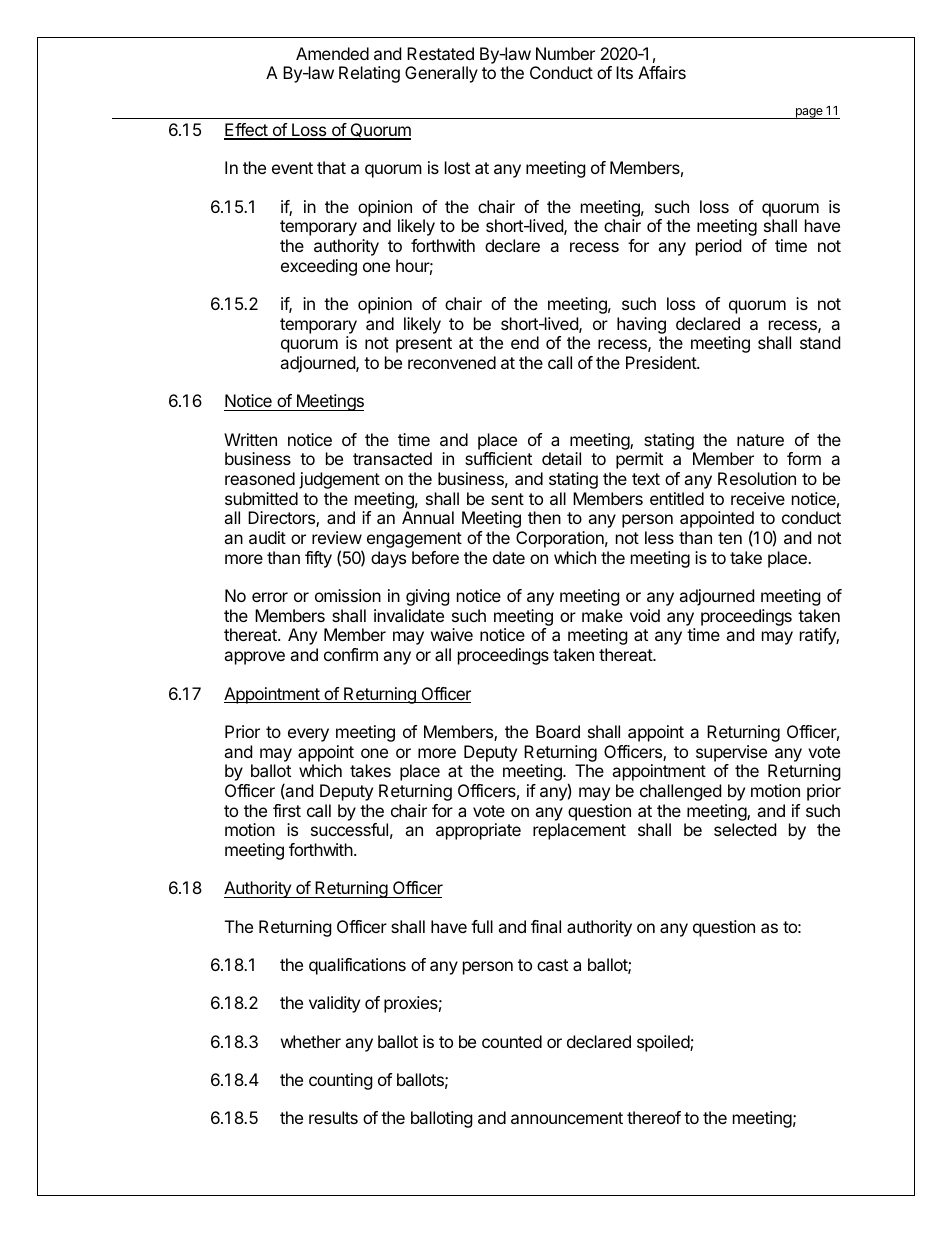  Describe the element at coordinates (731, 753) in the screenshot. I see `supervise` at that location.
